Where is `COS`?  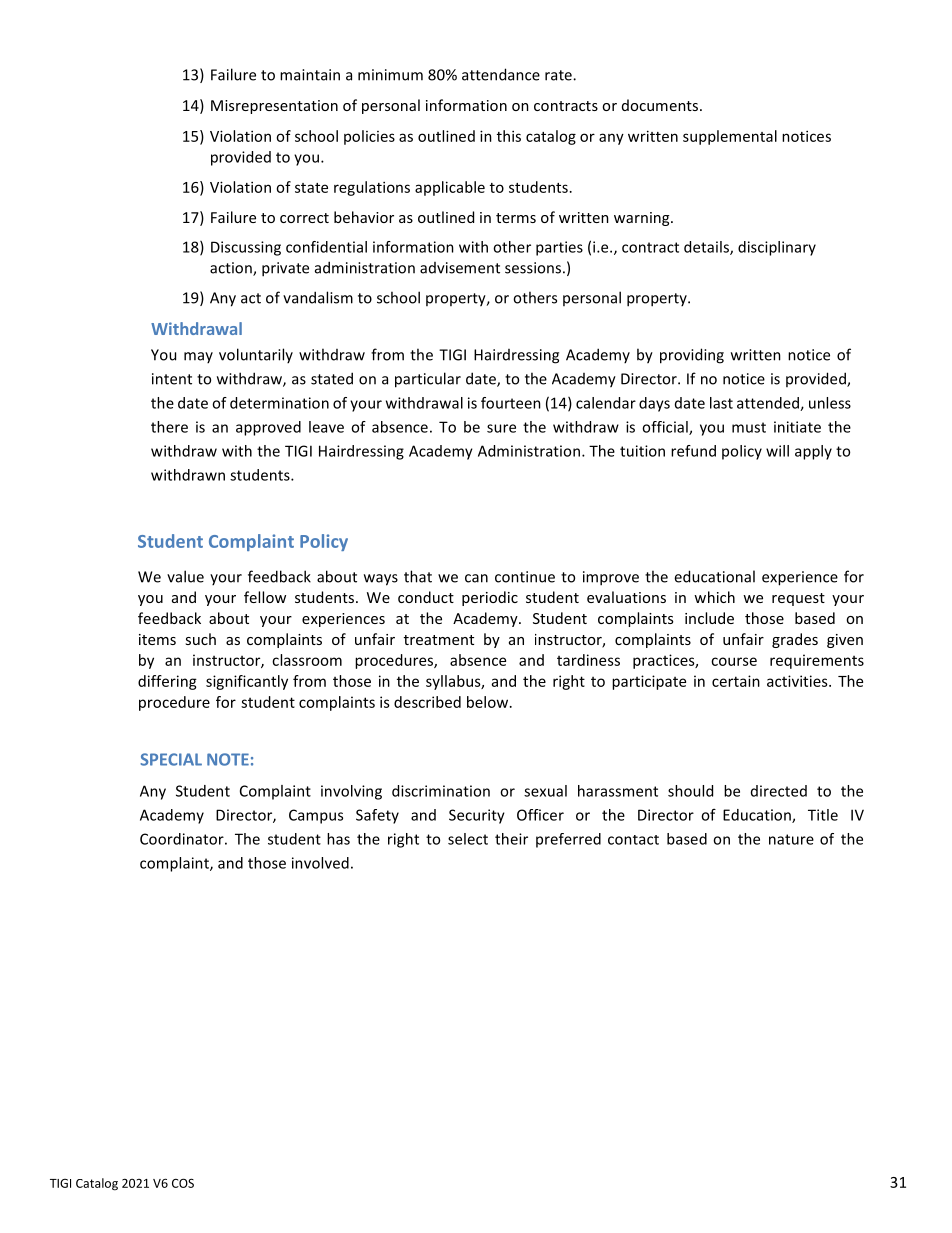 COS is located at coordinates (183, 1183).
